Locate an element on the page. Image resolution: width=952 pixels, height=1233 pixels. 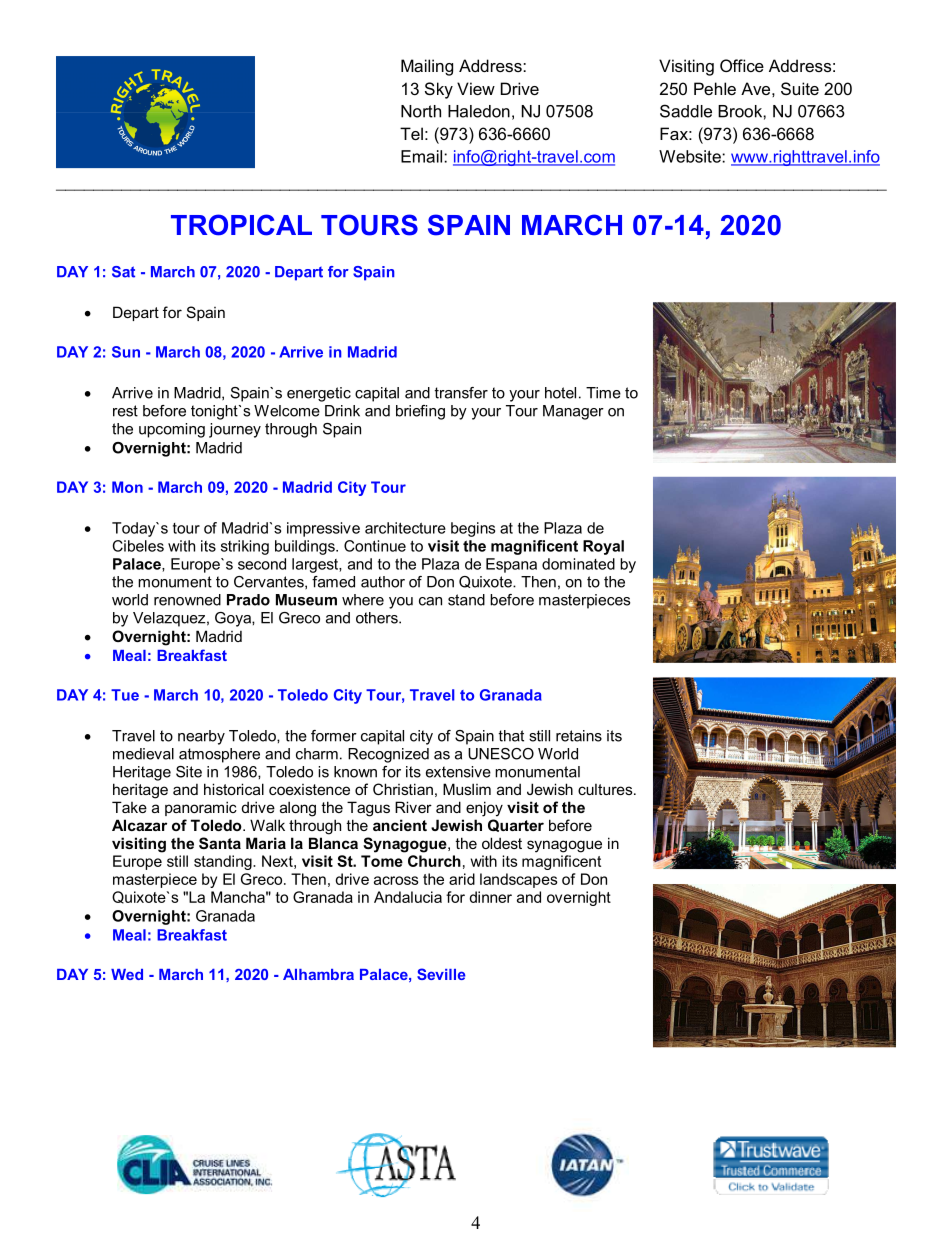
Office is located at coordinates (742, 65).
